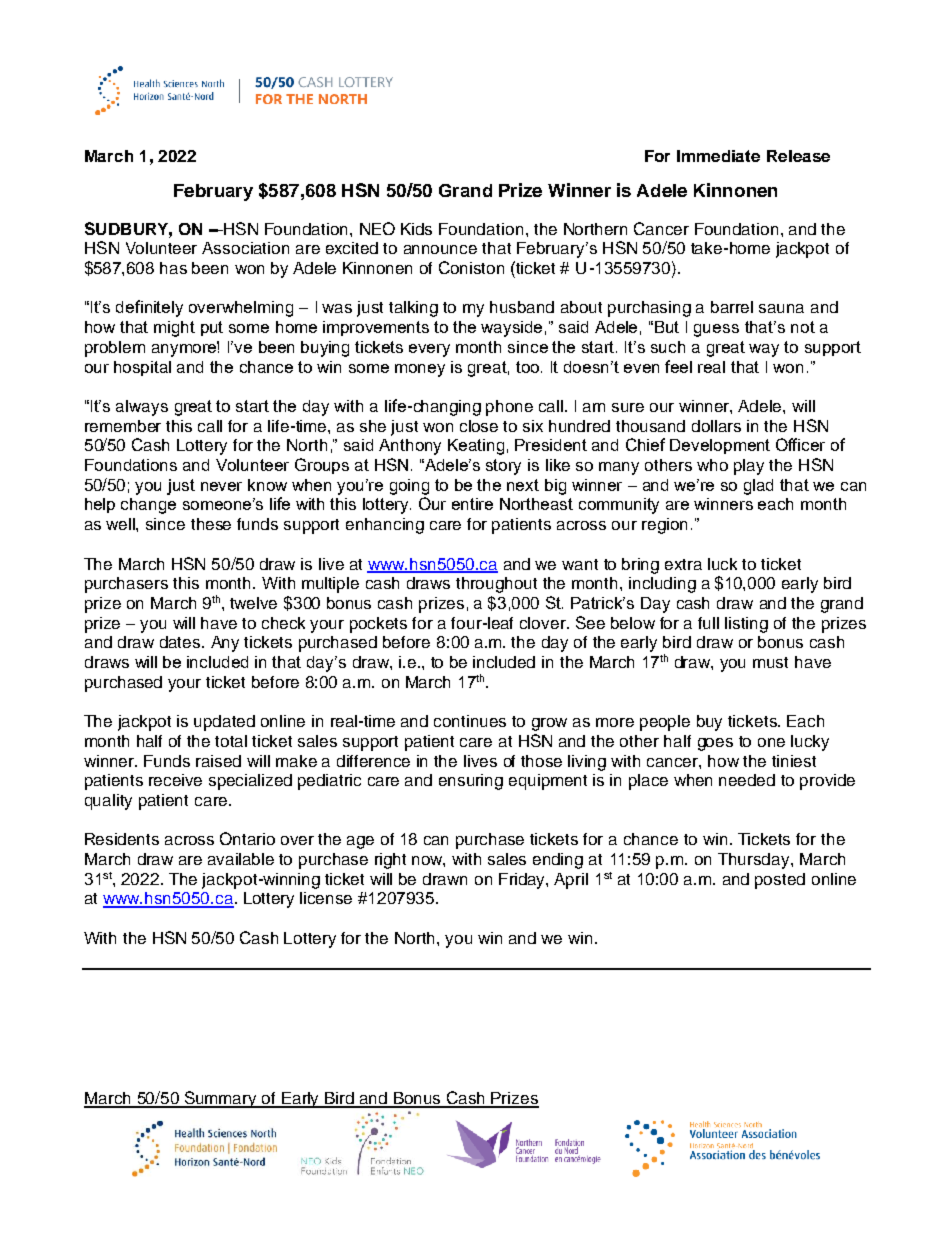 The height and width of the screenshot is (1233, 952). What do you see at coordinates (416, 229) in the screenshot?
I see `Kids` at bounding box center [416, 229].
